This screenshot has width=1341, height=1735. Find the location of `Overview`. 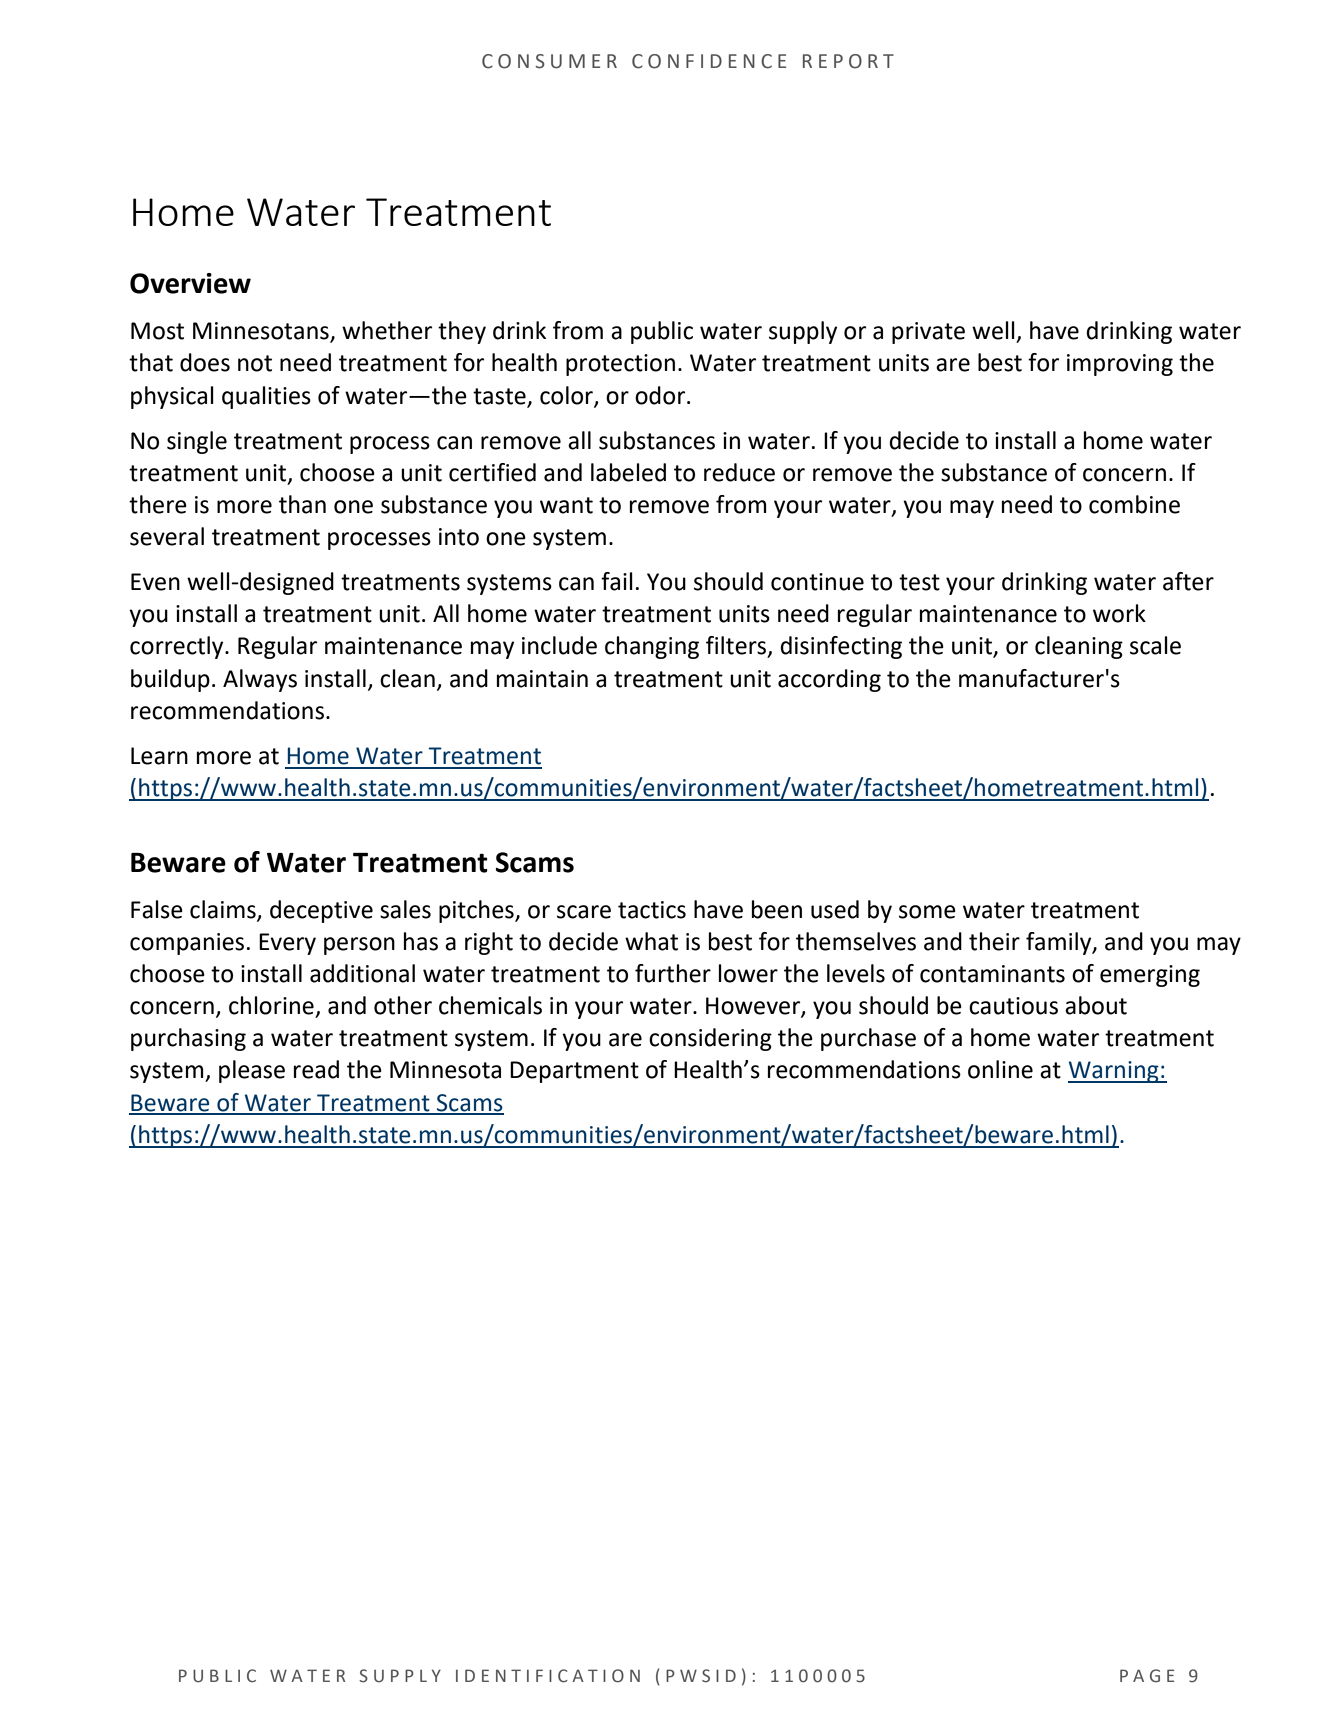

Overview is located at coordinates (190, 283).
